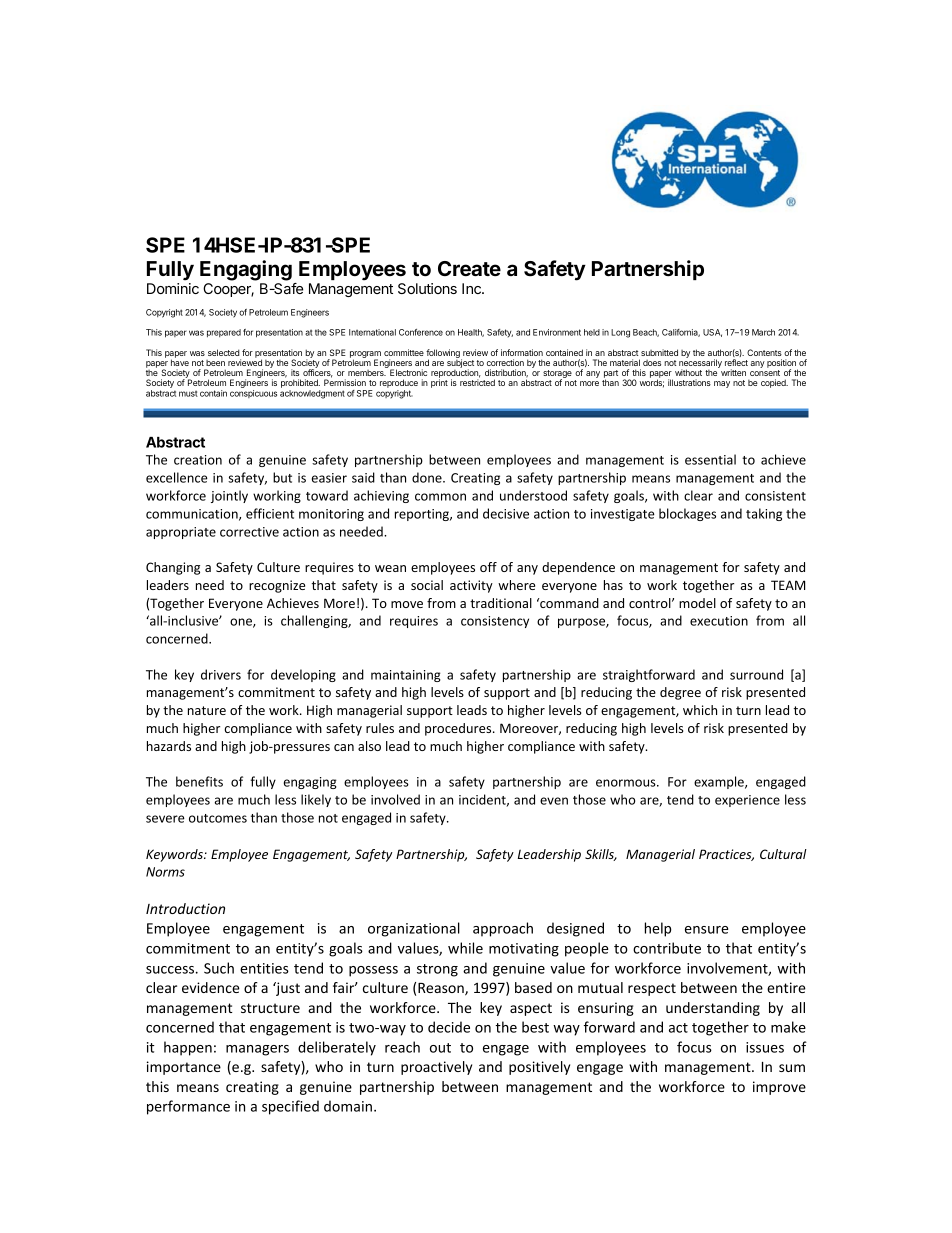 This screenshot has height=1233, width=952. What do you see at coordinates (700, 710) in the screenshot?
I see `which` at bounding box center [700, 710].
